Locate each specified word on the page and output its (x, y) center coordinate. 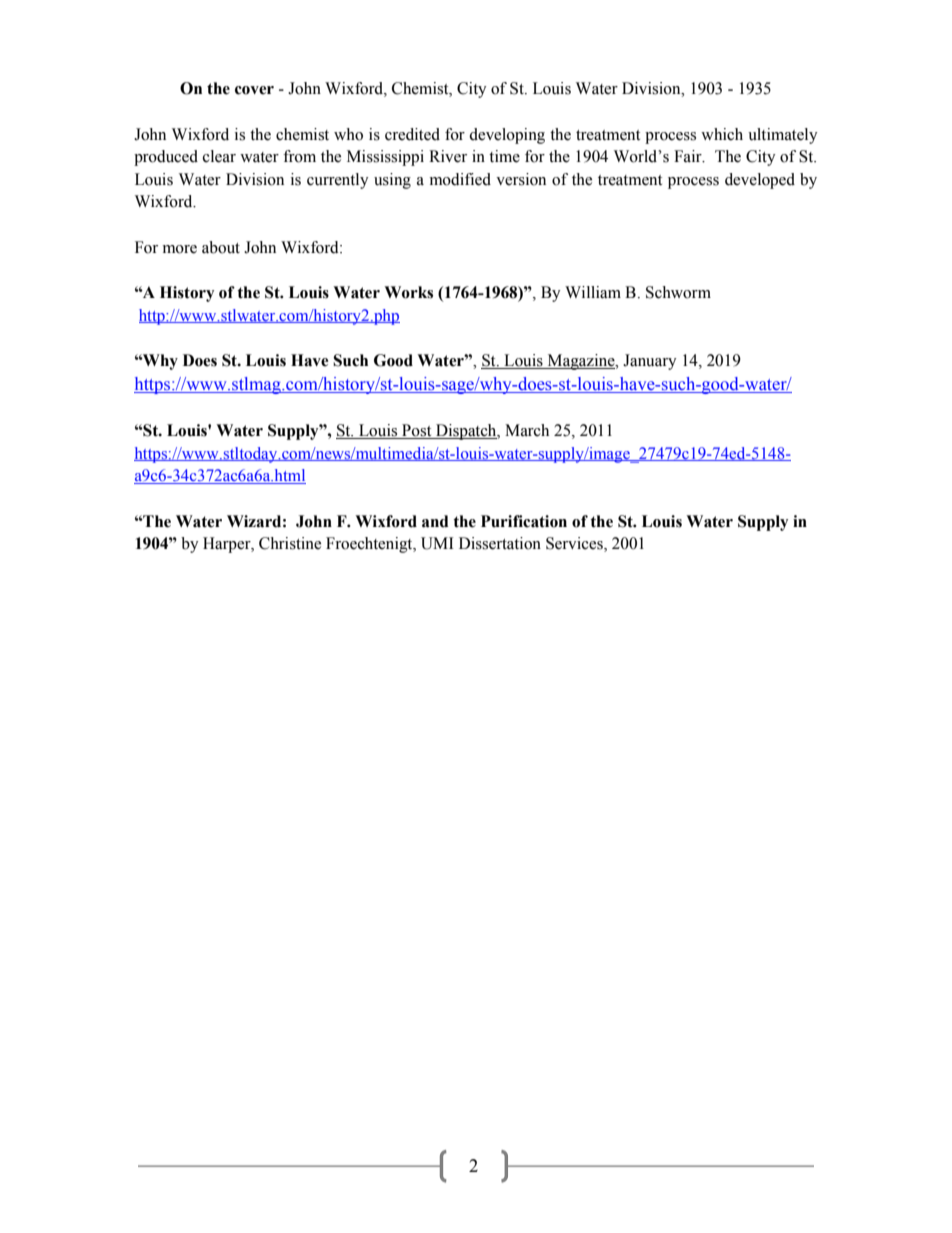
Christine (290, 543)
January (650, 362)
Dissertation (500, 543)
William (593, 292)
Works (408, 292)
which (722, 134)
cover (254, 90)
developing (507, 136)
